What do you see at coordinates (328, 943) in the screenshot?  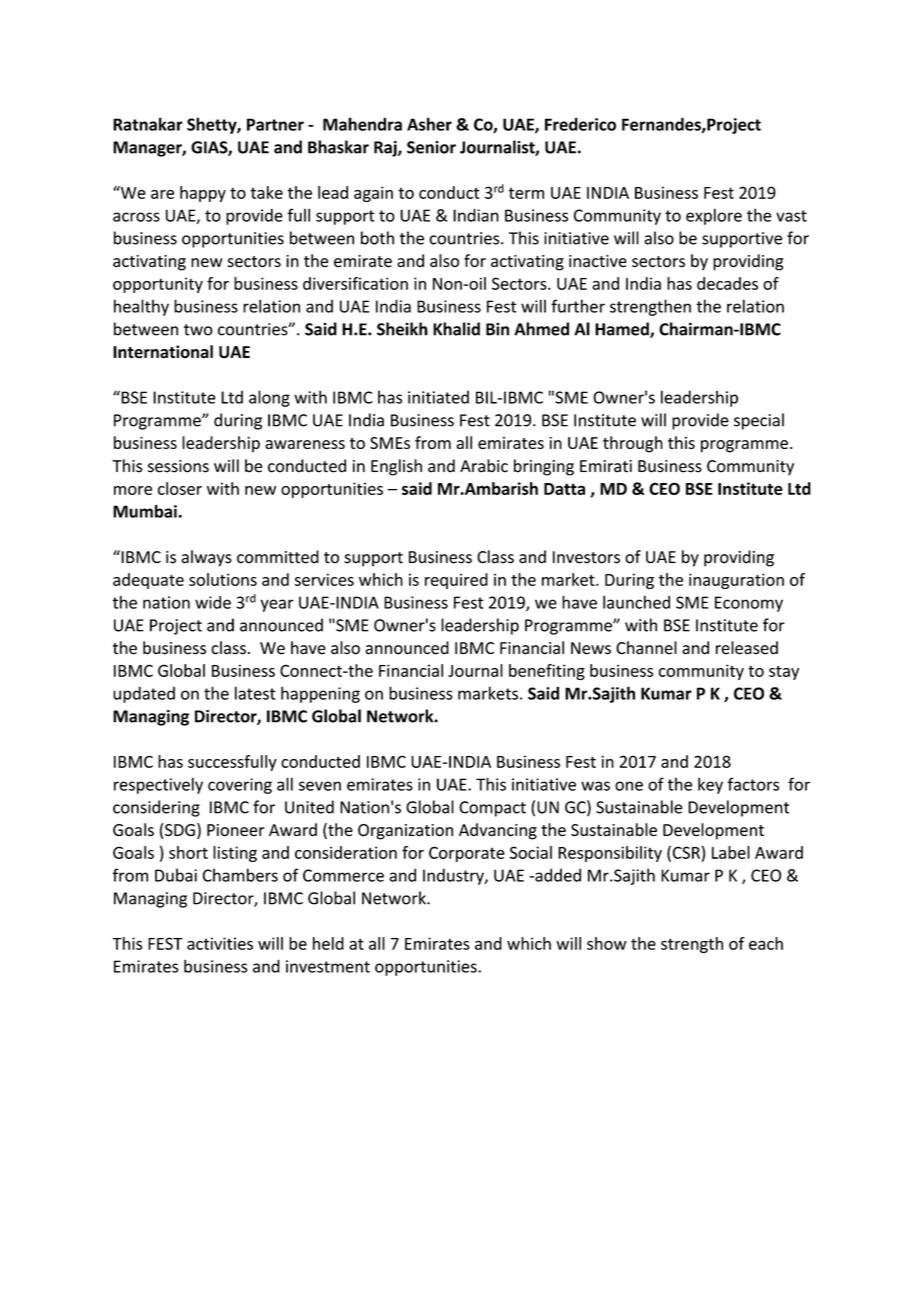 I see `held` at bounding box center [328, 943].
